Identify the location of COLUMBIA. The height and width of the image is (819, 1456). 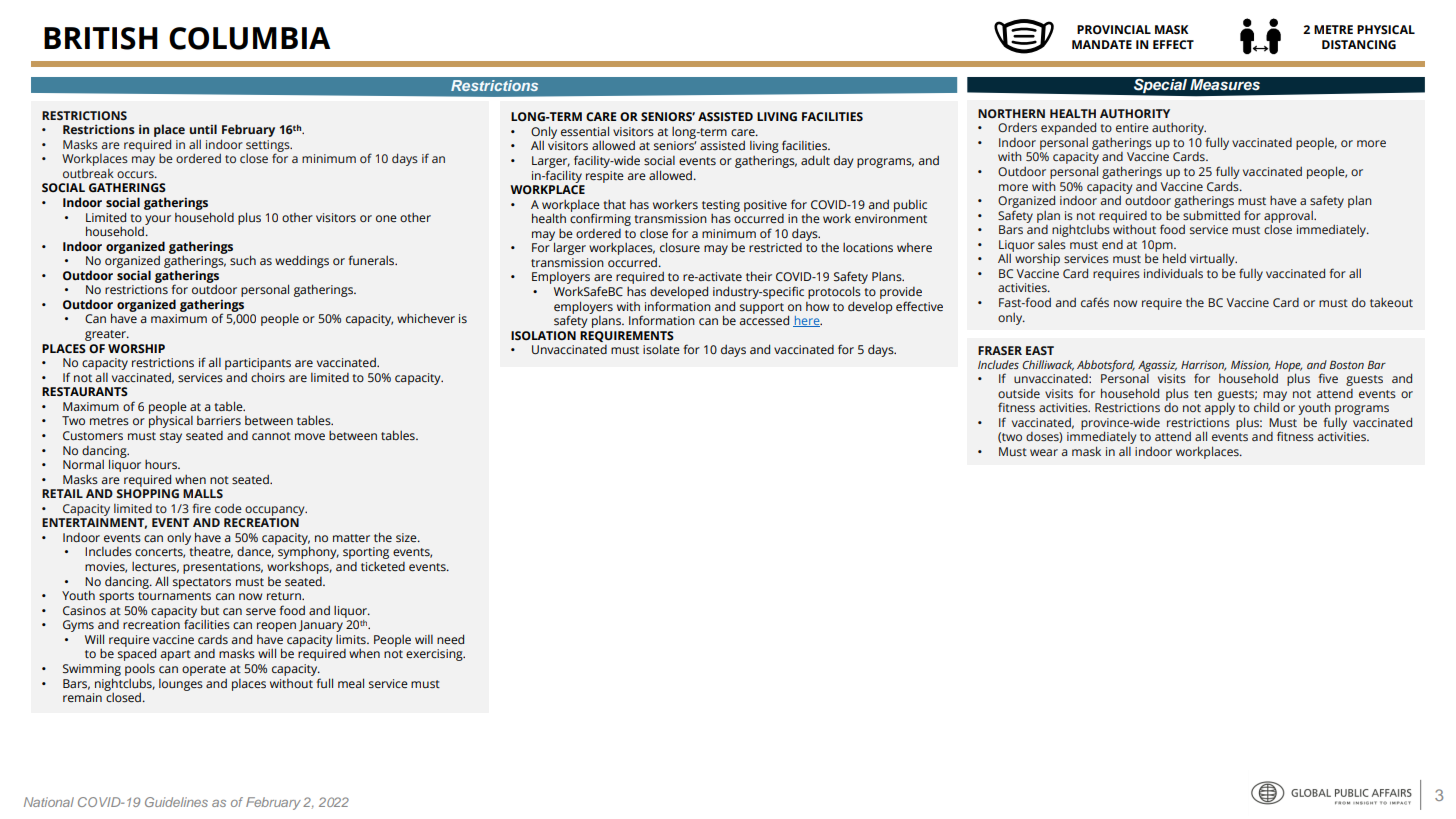
(249, 38).
